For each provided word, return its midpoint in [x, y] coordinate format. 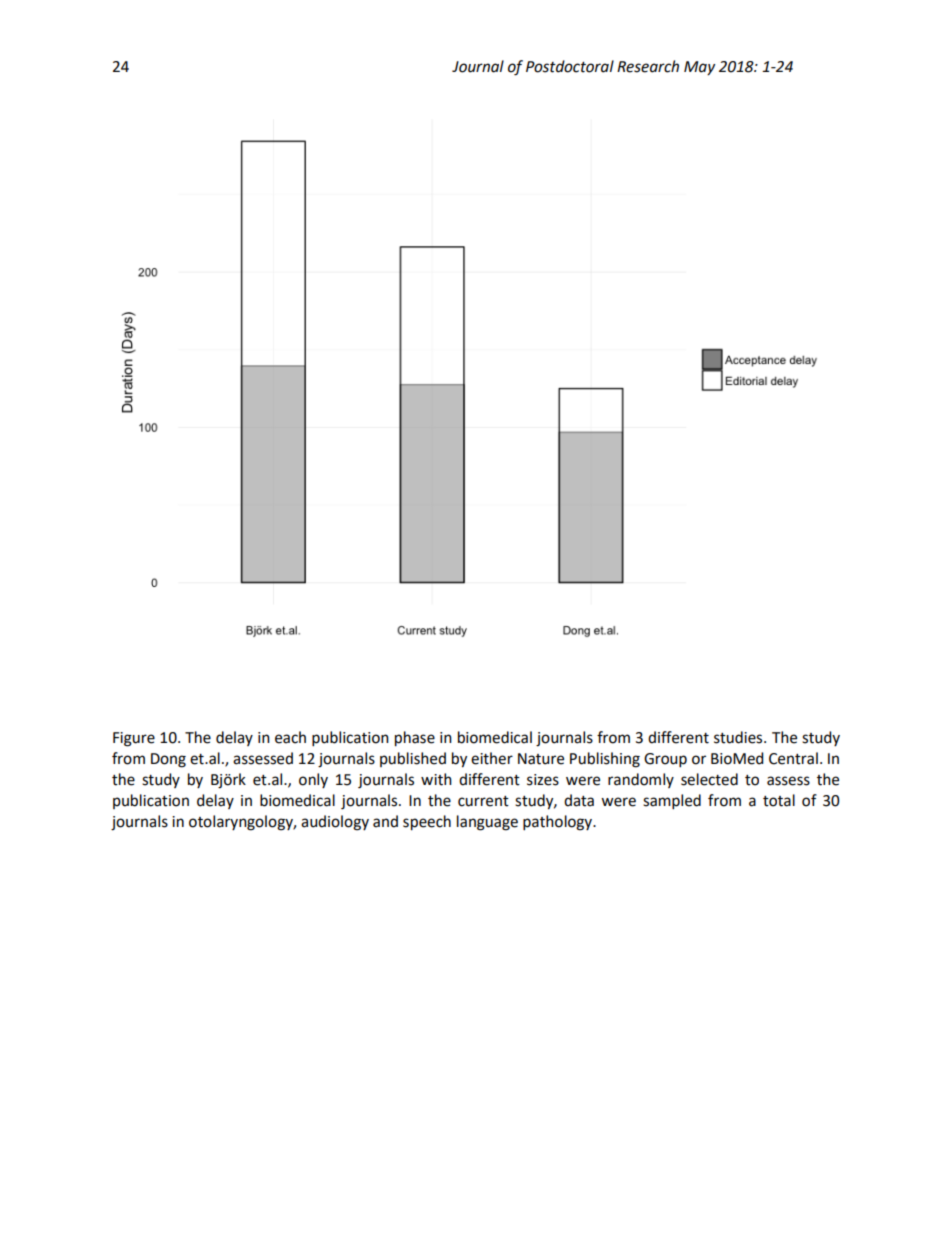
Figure [134, 739]
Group [665, 760]
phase [415, 739]
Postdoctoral [570, 66]
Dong [168, 760]
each [290, 737]
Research [648, 66]
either [492, 758]
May [699, 68]
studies [739, 737]
